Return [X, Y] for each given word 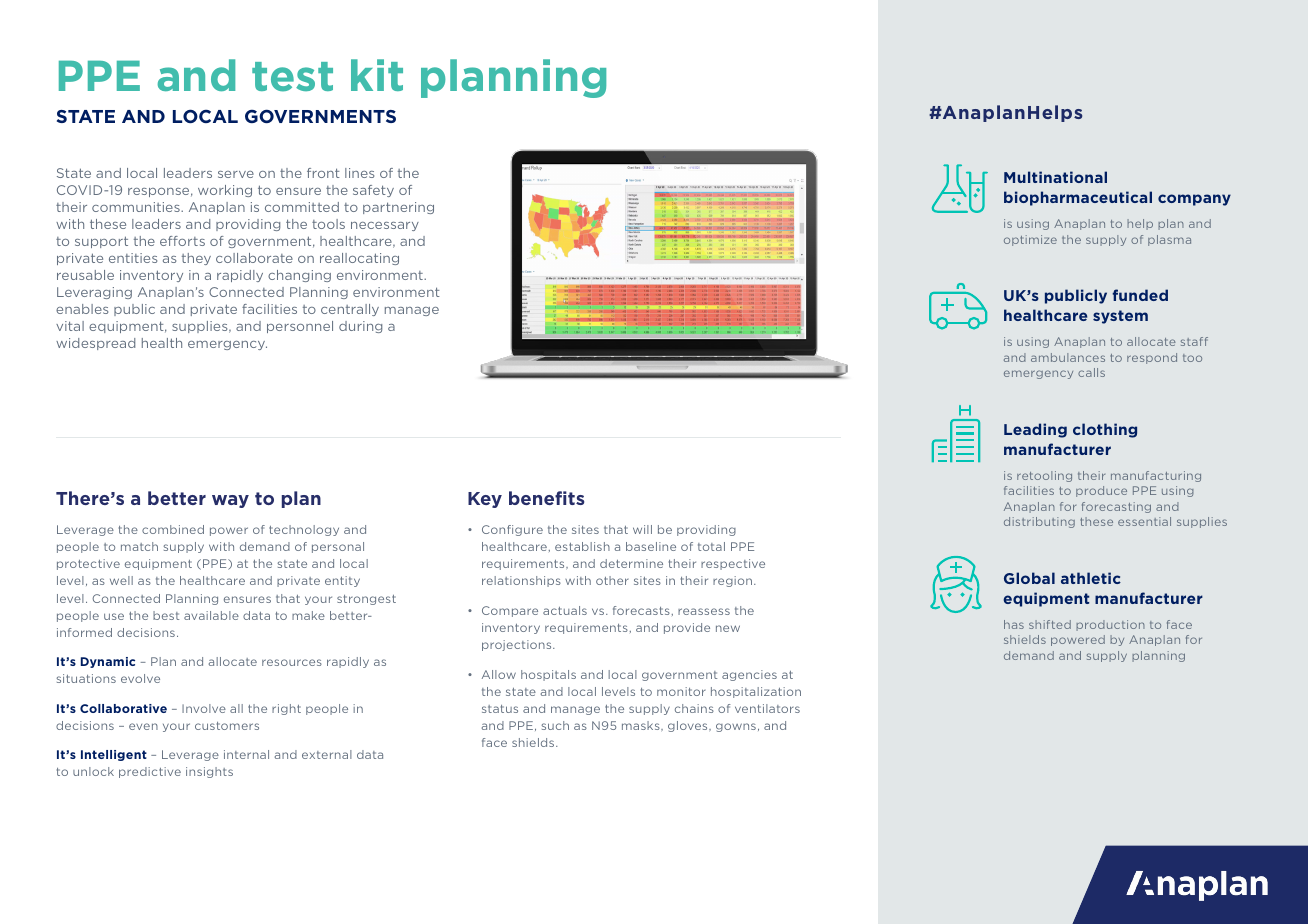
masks [642, 725]
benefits [546, 498]
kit [377, 75]
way [230, 501]
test [292, 77]
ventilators [767, 708]
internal [246, 754]
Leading [1035, 430]
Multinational [1055, 177]
